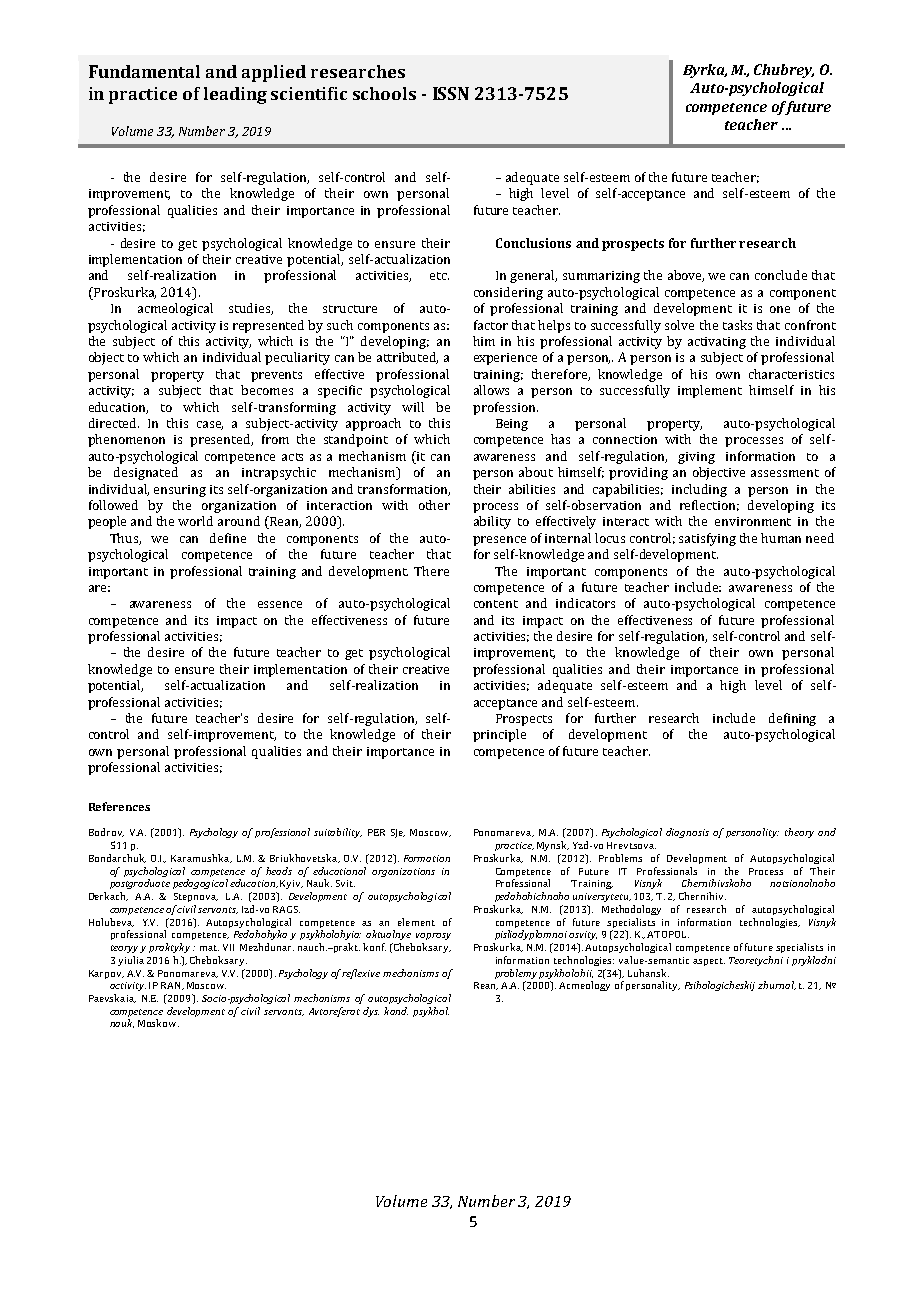 This screenshot has height=1307, width=924. What do you see at coordinates (792, 719) in the screenshot?
I see `defining` at bounding box center [792, 719].
